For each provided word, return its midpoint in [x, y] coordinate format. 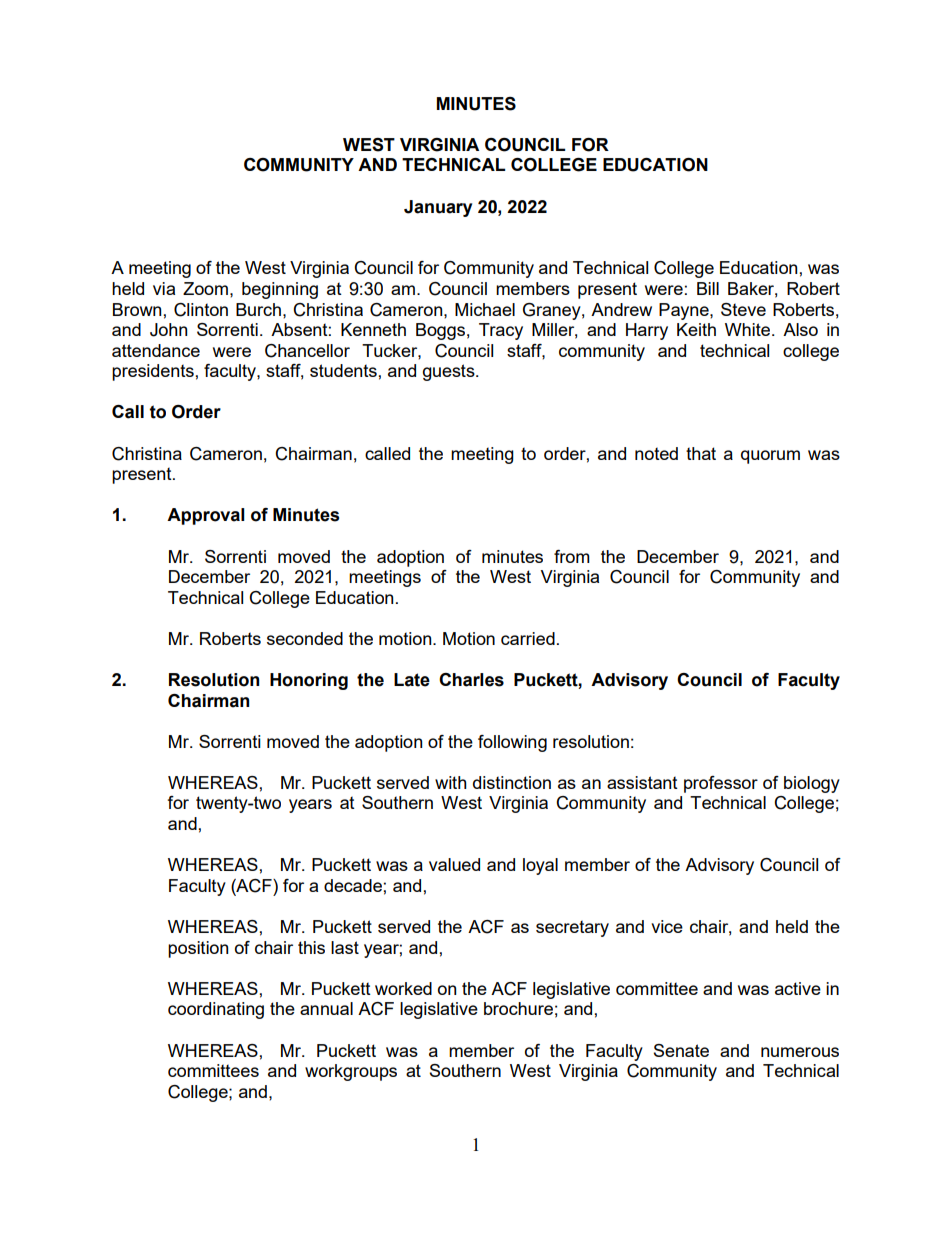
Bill [708, 288]
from [572, 556]
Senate [681, 1050]
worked [403, 988]
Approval [206, 516]
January [438, 208]
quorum [770, 457]
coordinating [216, 1010]
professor [721, 784]
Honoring [309, 681]
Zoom [205, 288]
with [451, 782]
